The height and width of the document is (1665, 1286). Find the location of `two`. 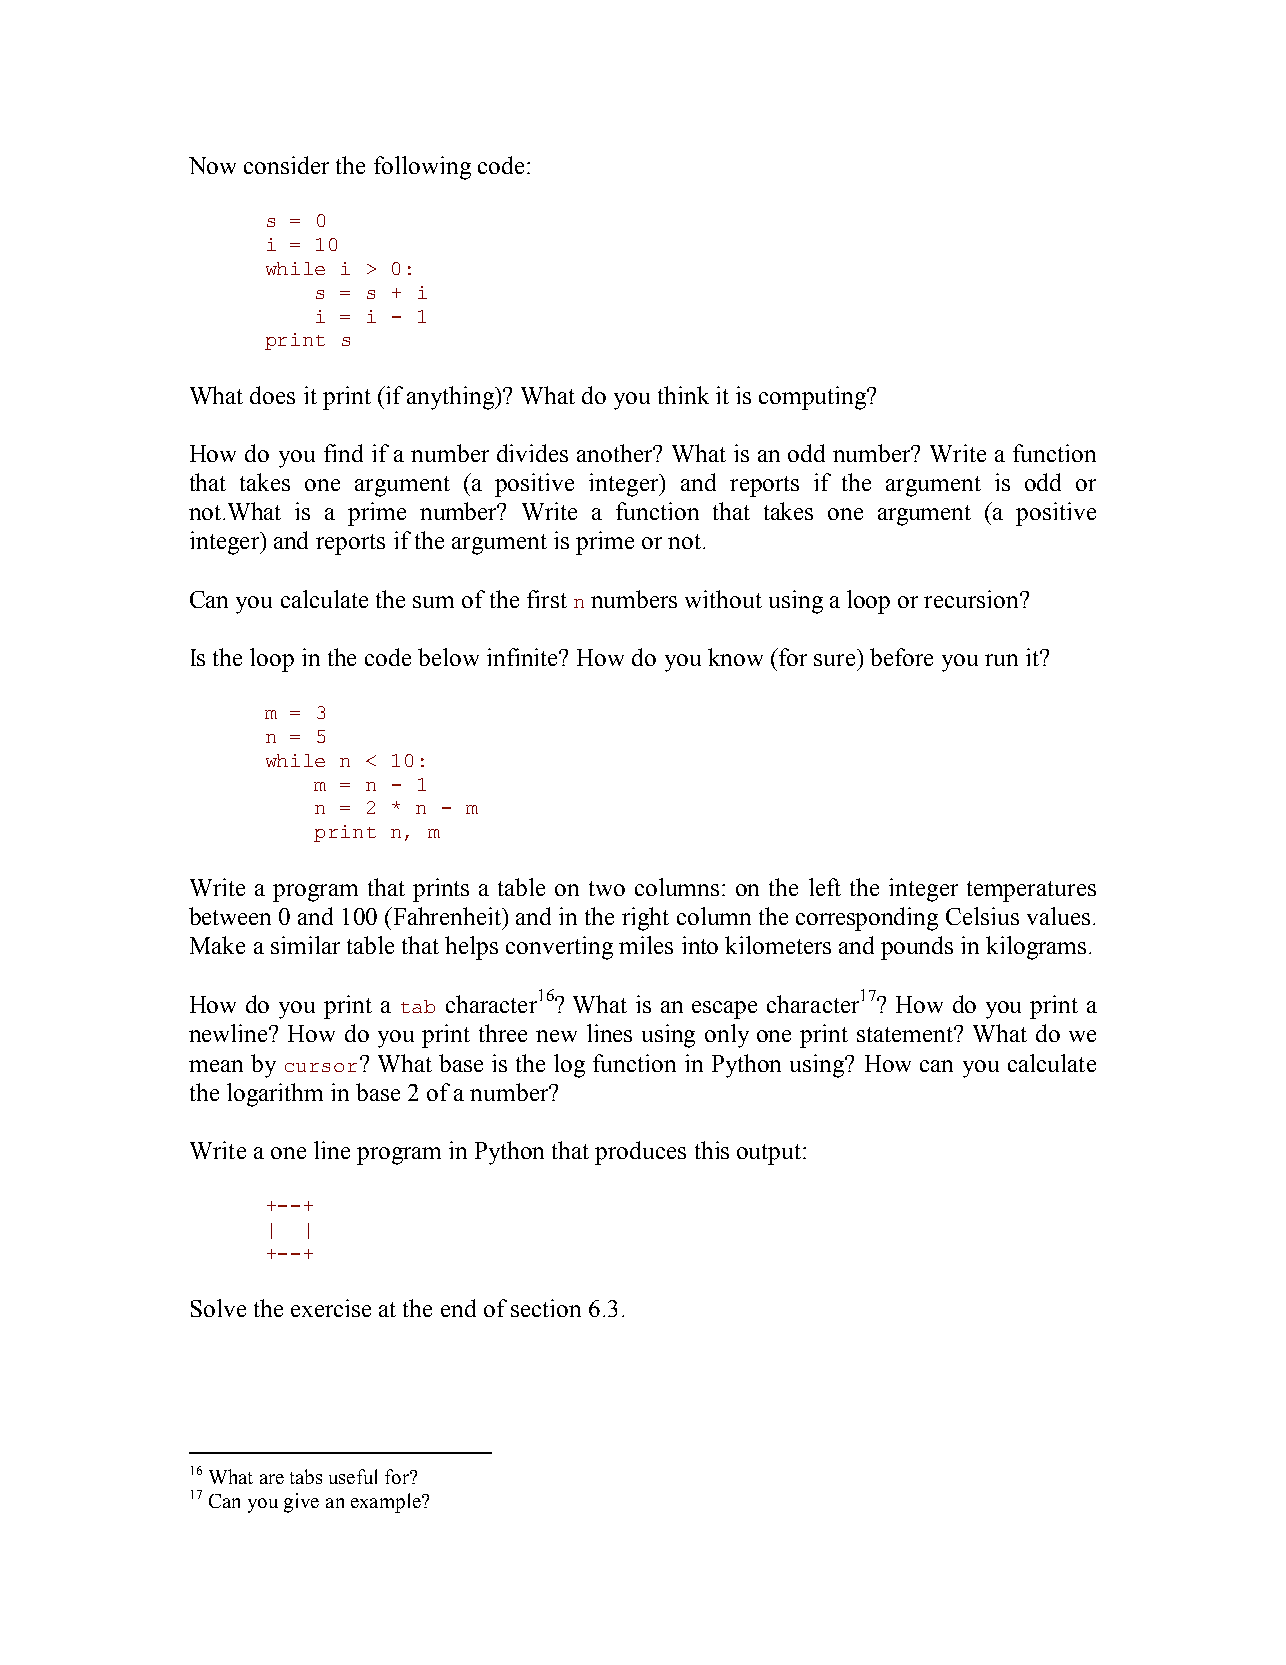

two is located at coordinates (607, 888).
